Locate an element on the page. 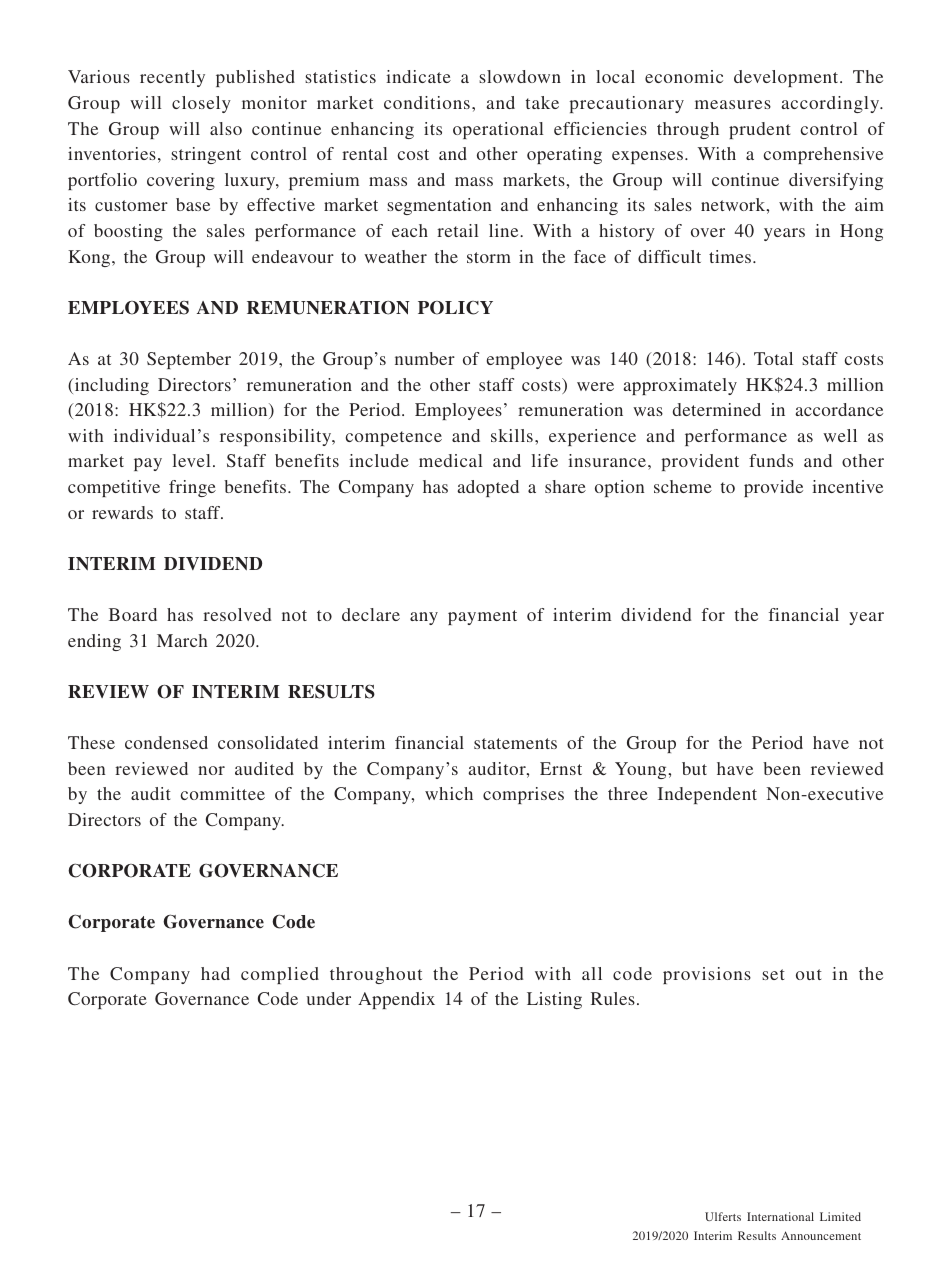  had is located at coordinates (215, 973).
